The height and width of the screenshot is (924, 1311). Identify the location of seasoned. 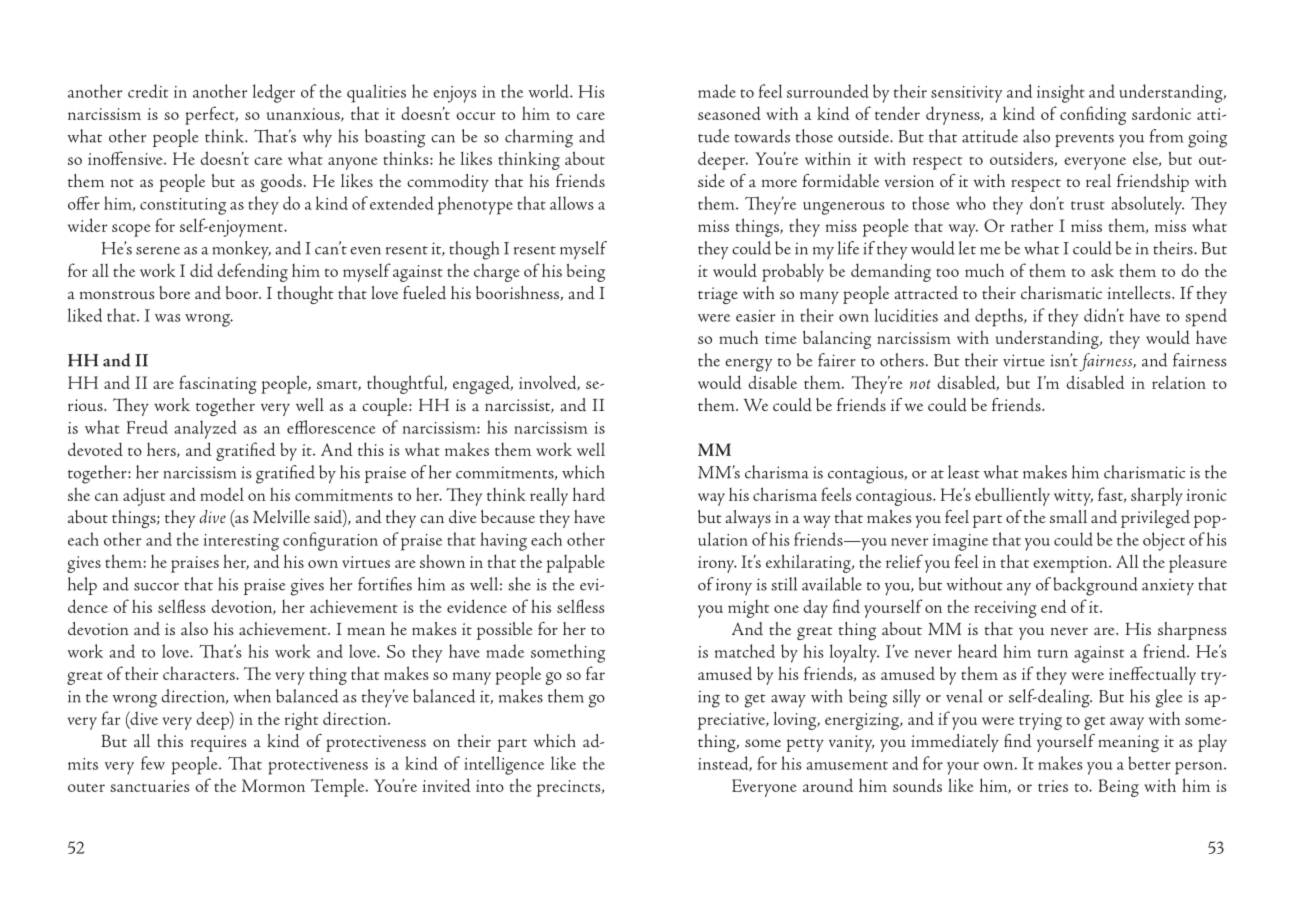
(729, 113).
